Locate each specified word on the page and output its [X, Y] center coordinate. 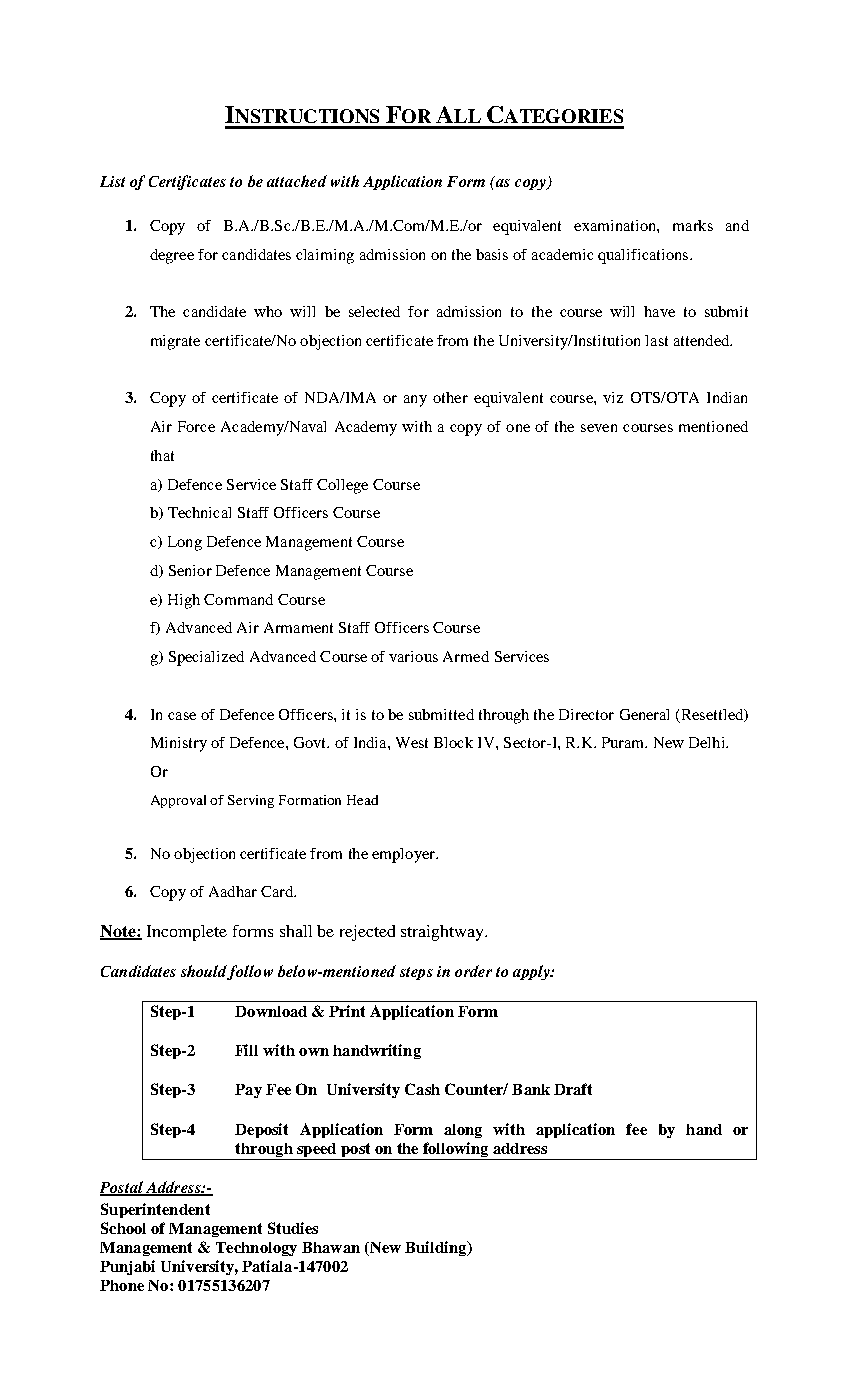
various [413, 656]
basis [492, 254]
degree [172, 256]
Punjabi [127, 1267]
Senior [190, 570]
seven [599, 428]
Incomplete [187, 933]
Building [437, 1248]
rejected [367, 933]
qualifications [644, 256]
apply [532, 972]
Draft [573, 1089]
